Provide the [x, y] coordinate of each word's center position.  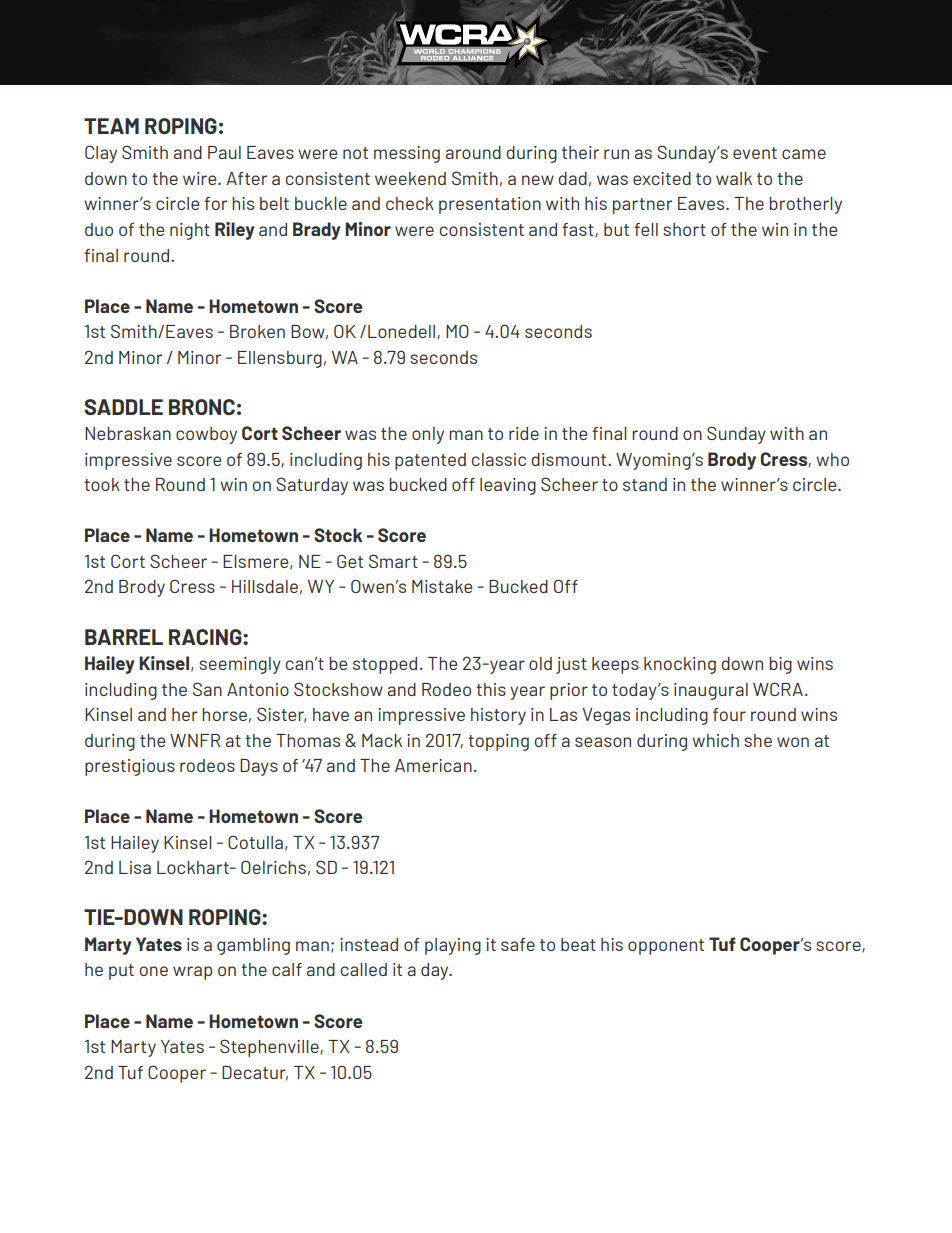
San [207, 689]
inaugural [711, 691]
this [491, 689]
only [428, 435]
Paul [224, 152]
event [755, 153]
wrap [192, 973]
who [832, 459]
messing [407, 154]
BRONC [202, 407]
